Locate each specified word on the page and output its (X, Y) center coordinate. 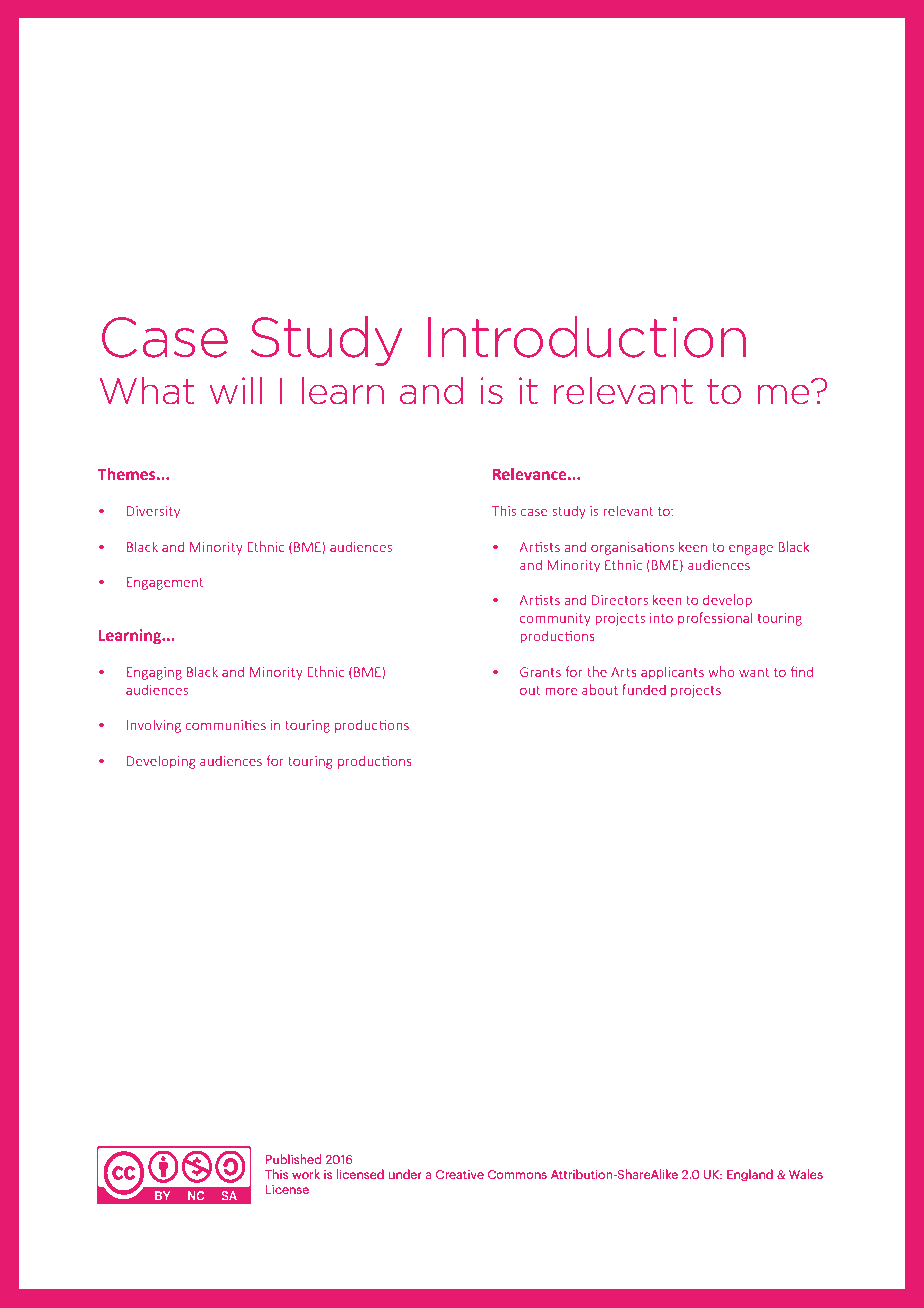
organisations (632, 548)
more (561, 691)
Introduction (587, 337)
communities (225, 725)
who (721, 671)
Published (293, 1159)
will (235, 390)
